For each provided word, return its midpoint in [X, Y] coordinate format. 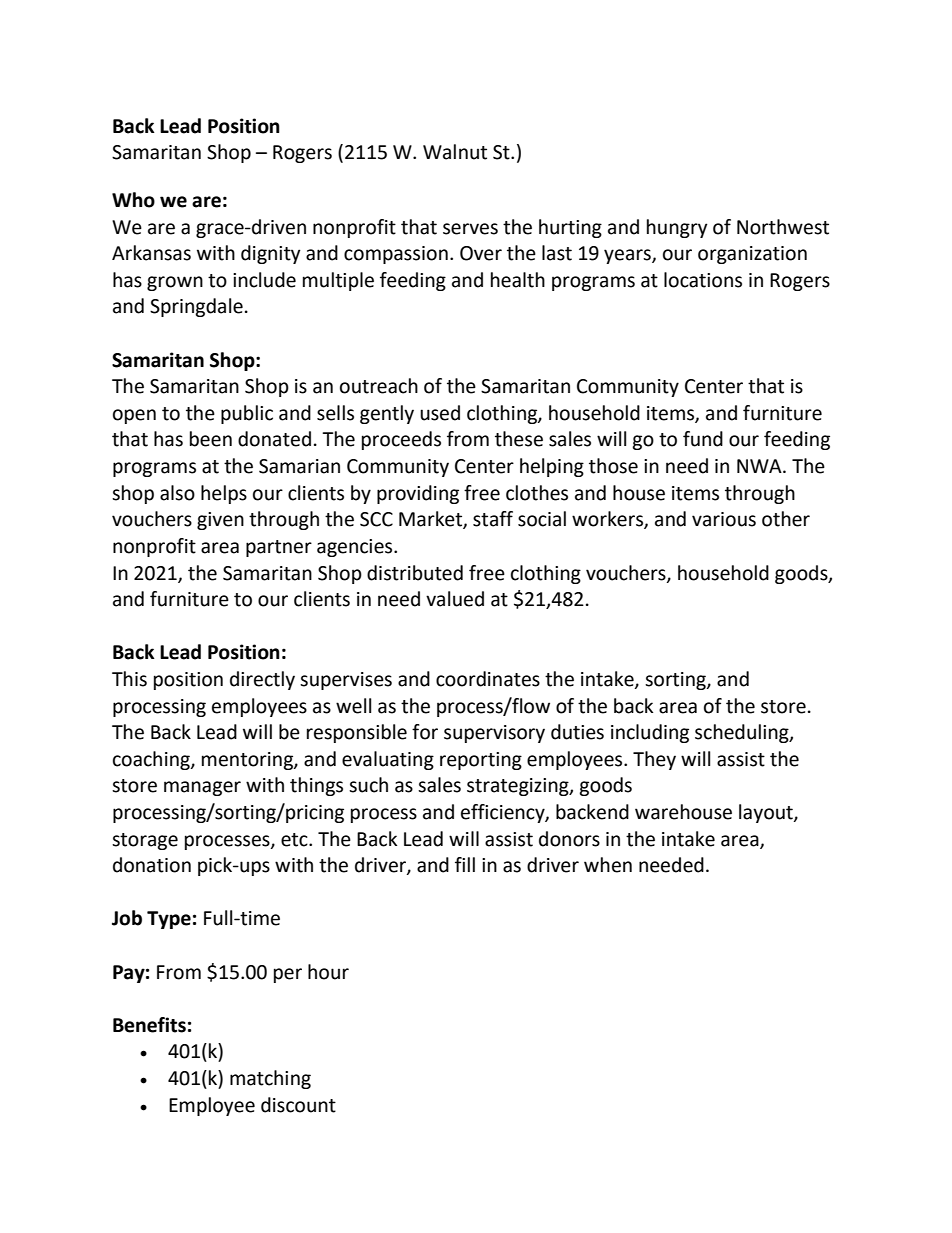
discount [298, 1105]
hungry [677, 228]
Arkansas [151, 253]
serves [470, 229]
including [650, 733]
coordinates [488, 679]
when [608, 865]
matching [270, 1079]
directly [262, 680]
